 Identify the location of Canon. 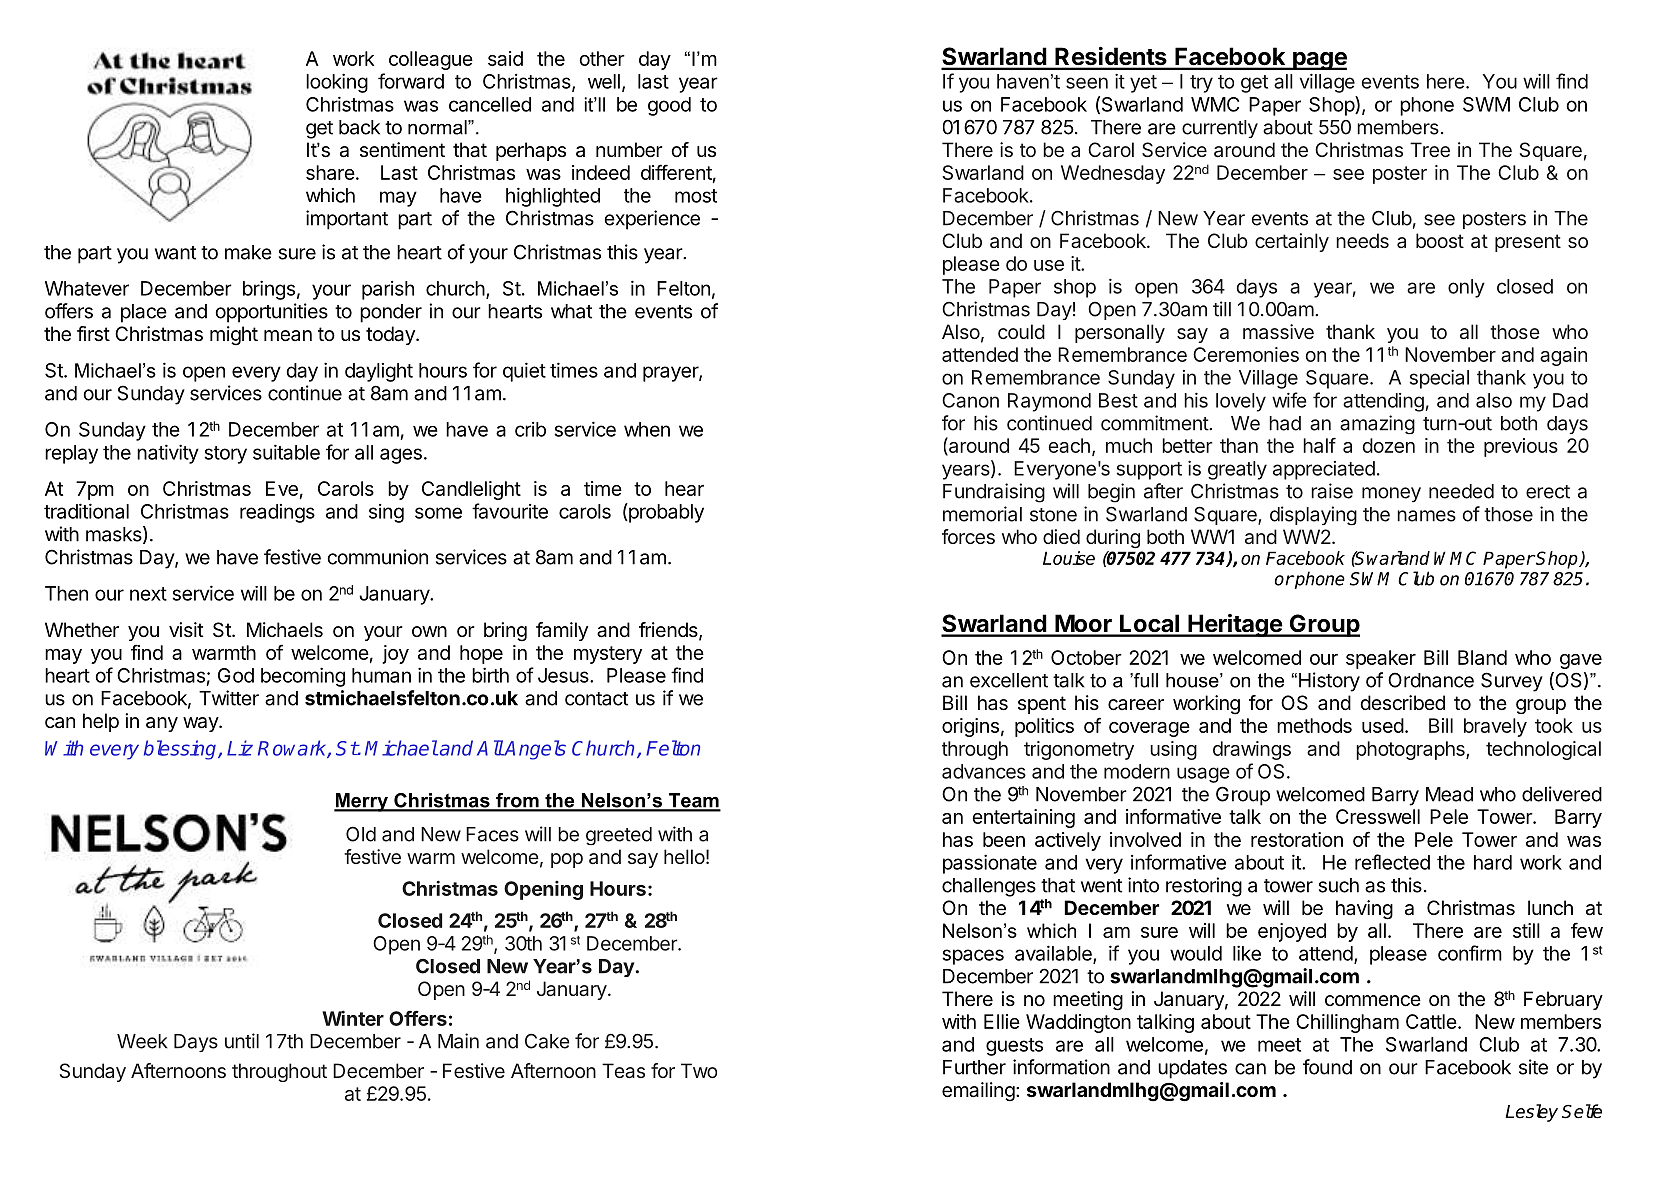
(970, 400).
